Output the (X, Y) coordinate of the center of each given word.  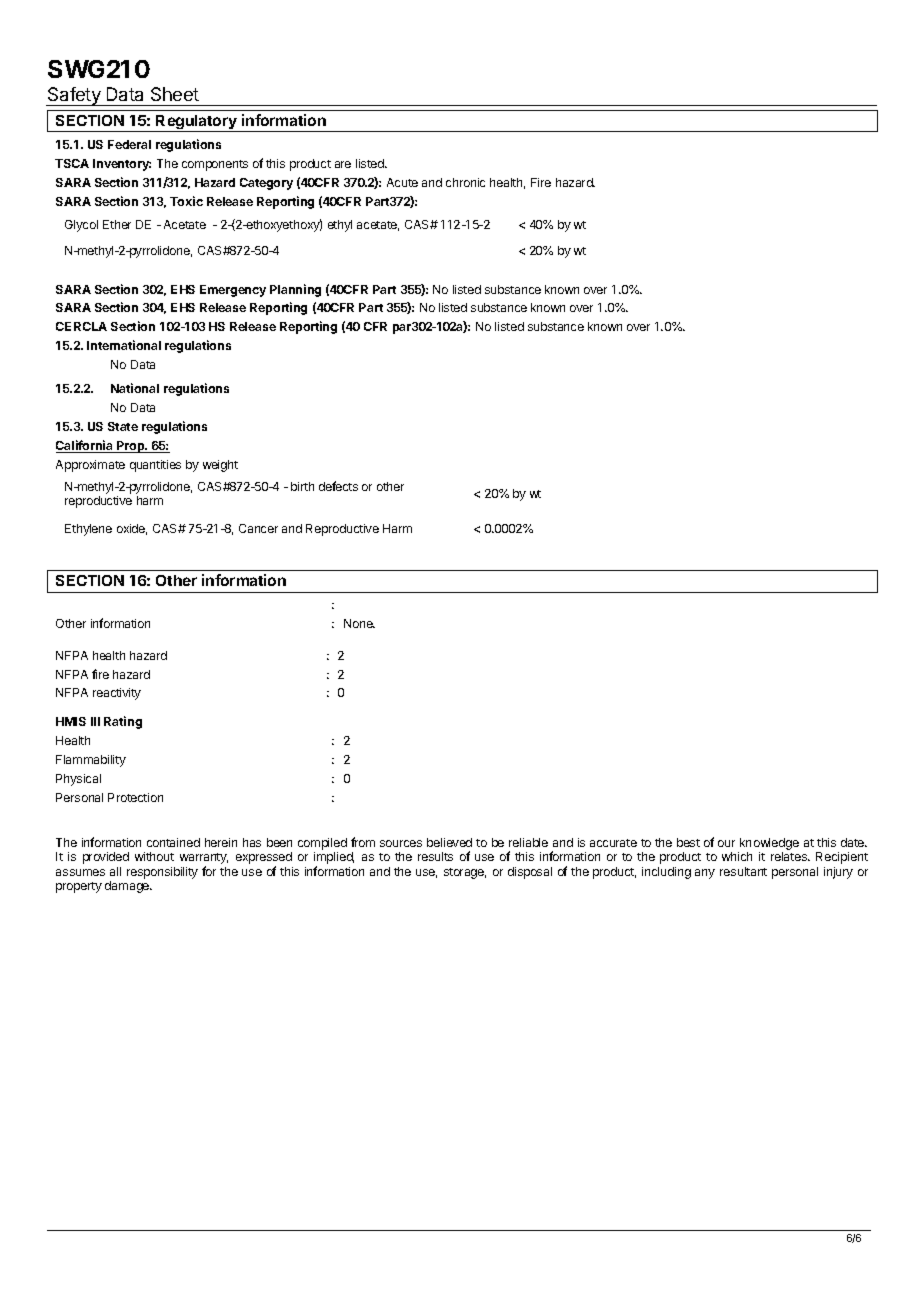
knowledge (768, 845)
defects (338, 486)
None (359, 623)
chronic (465, 182)
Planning (295, 290)
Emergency (233, 291)
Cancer (258, 528)
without (154, 856)
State (123, 426)
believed (449, 842)
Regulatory (196, 123)
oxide (132, 529)
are (343, 164)
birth (302, 486)
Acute (402, 182)
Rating (123, 722)
